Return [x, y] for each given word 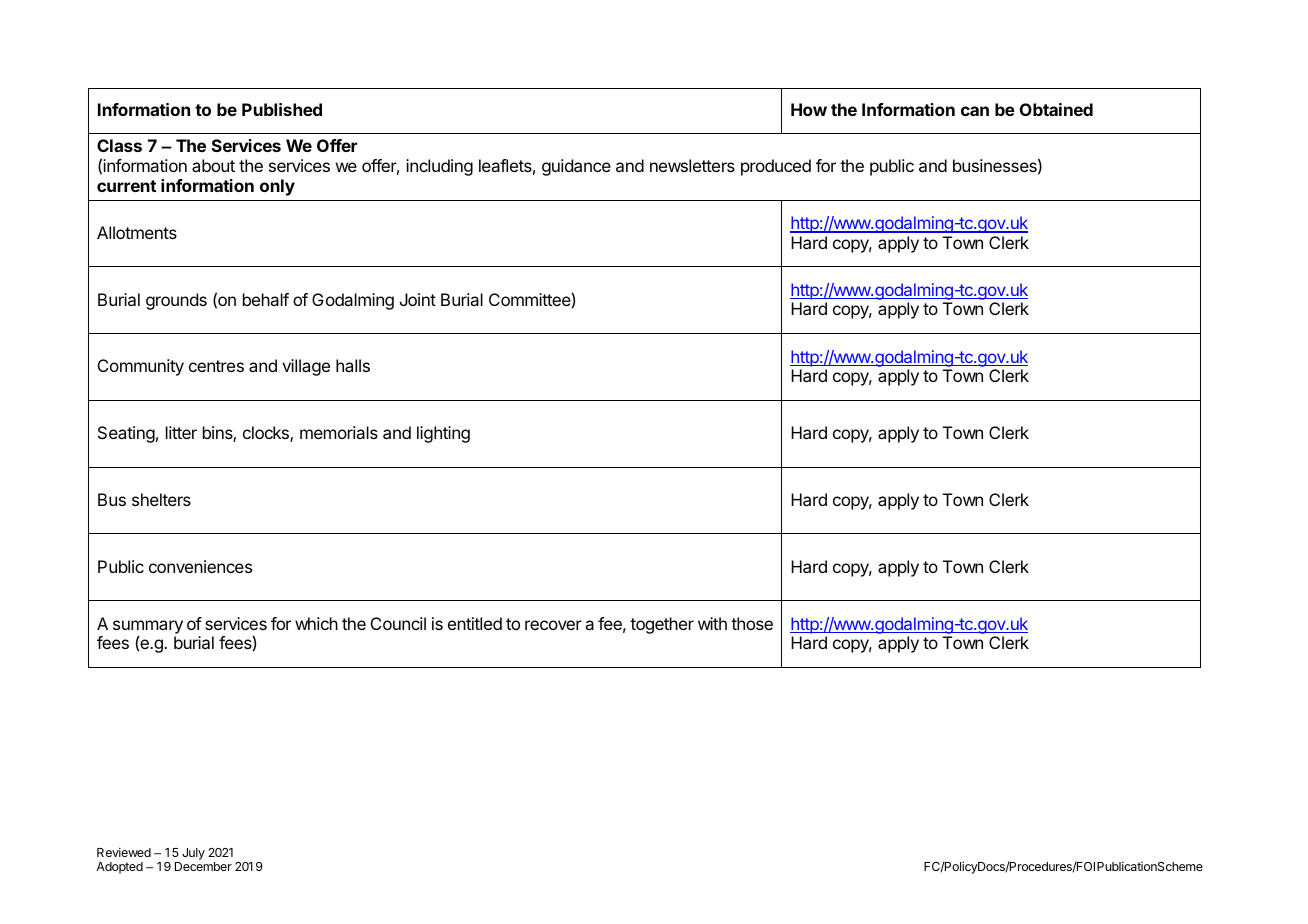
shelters [161, 499]
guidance [576, 167]
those [752, 623]
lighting [443, 434]
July [193, 854]
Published [282, 109]
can [975, 111]
